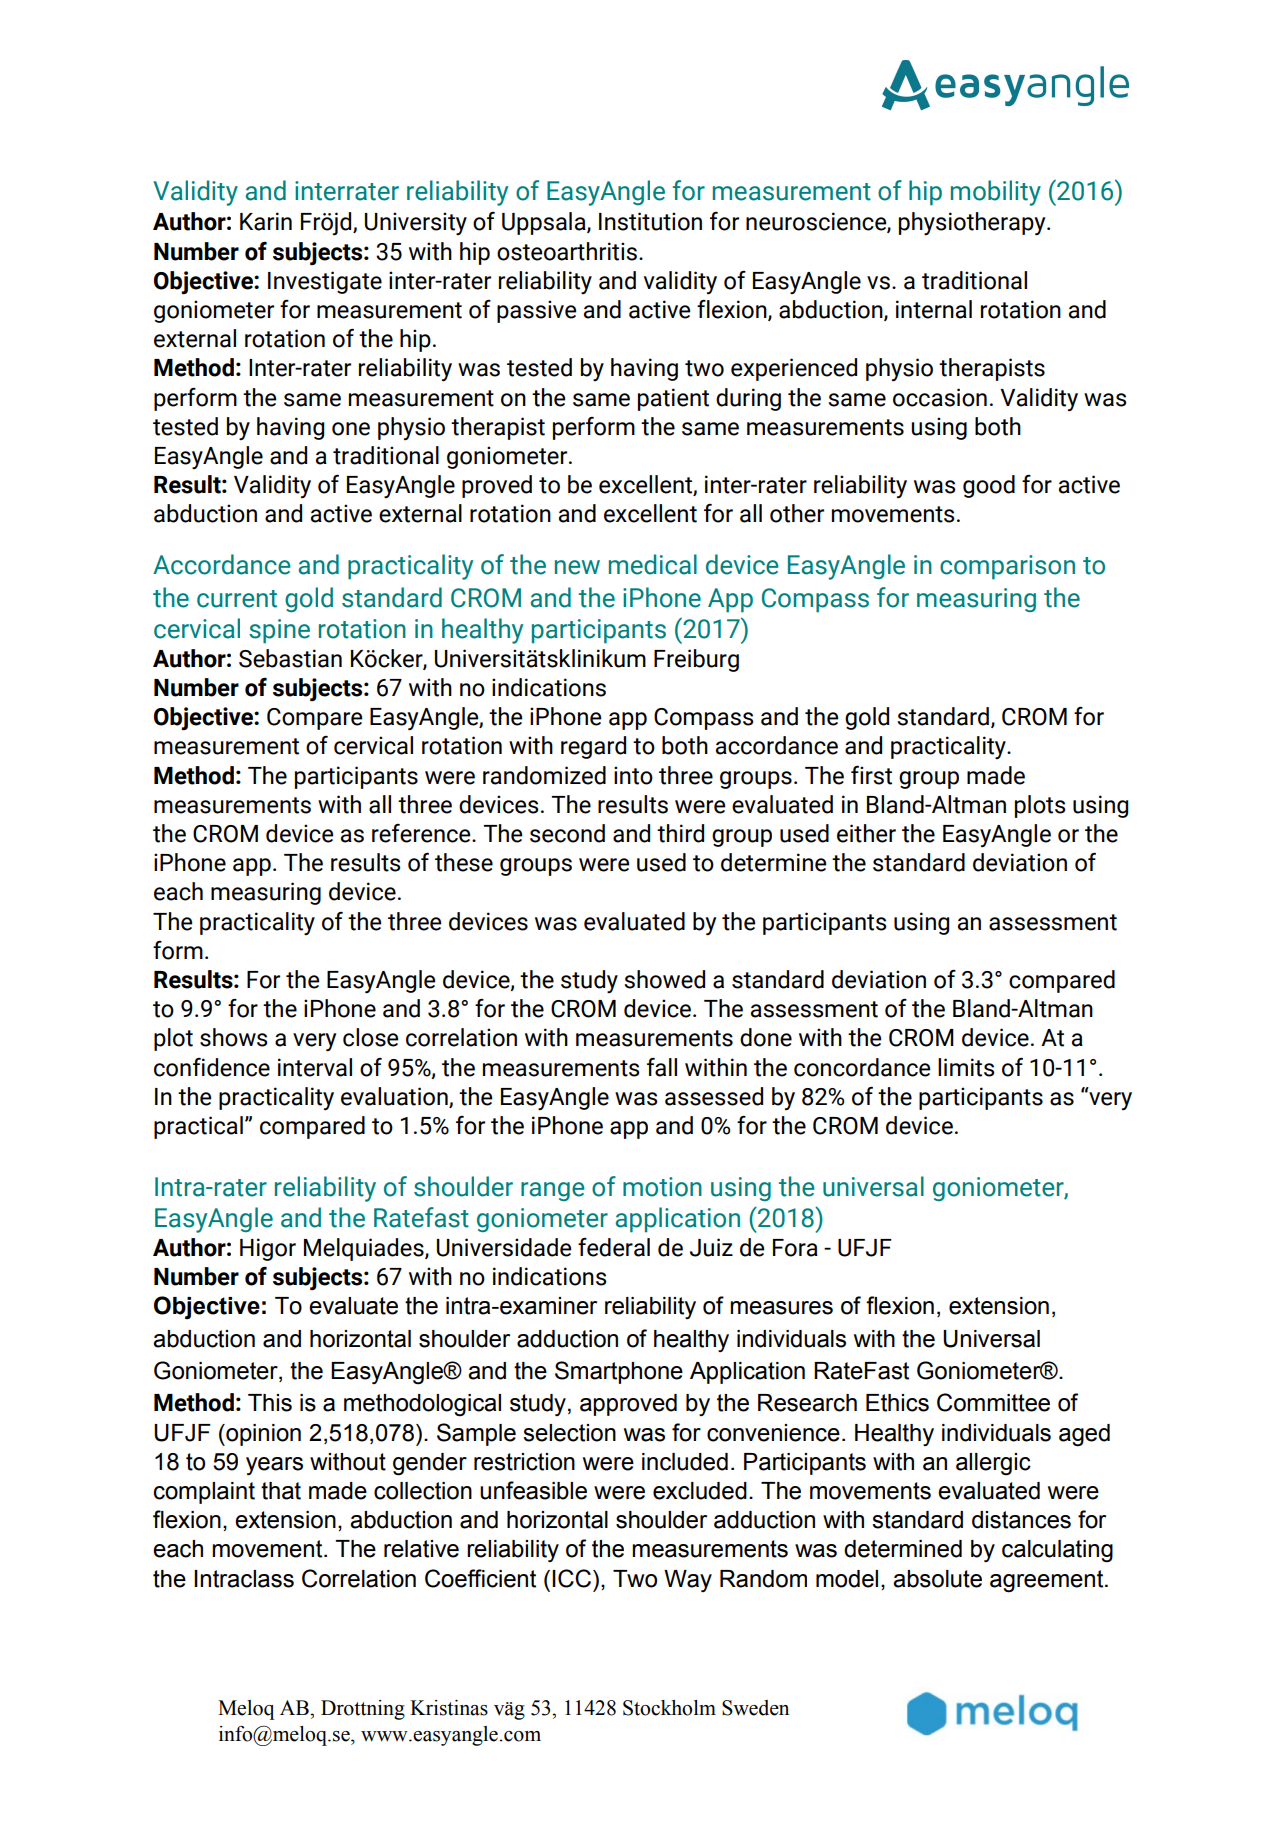  Describe the element at coordinates (421, 1549) in the document. I see `relative` at that location.
